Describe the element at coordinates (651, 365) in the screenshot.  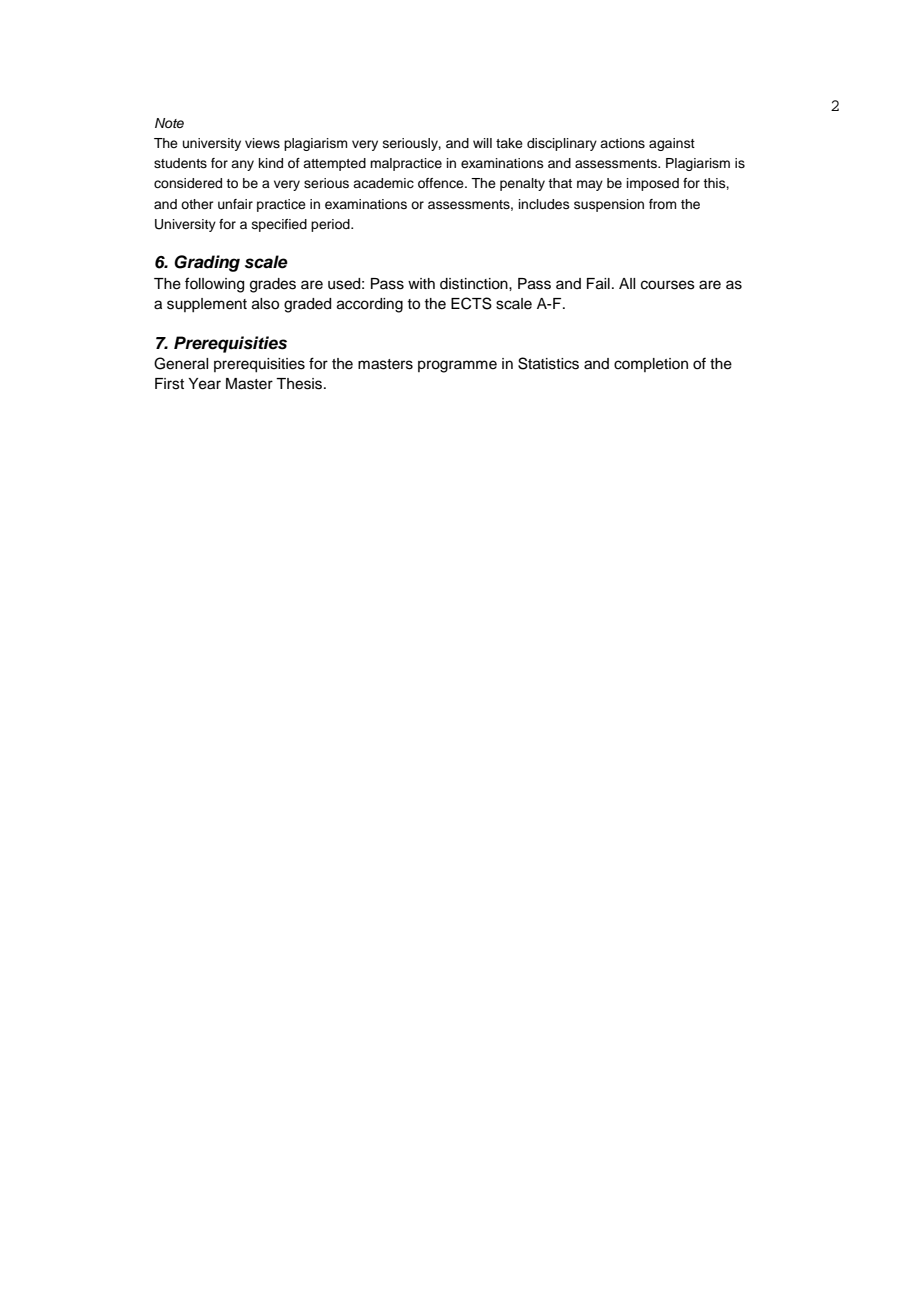
I see `completion` at that location.
